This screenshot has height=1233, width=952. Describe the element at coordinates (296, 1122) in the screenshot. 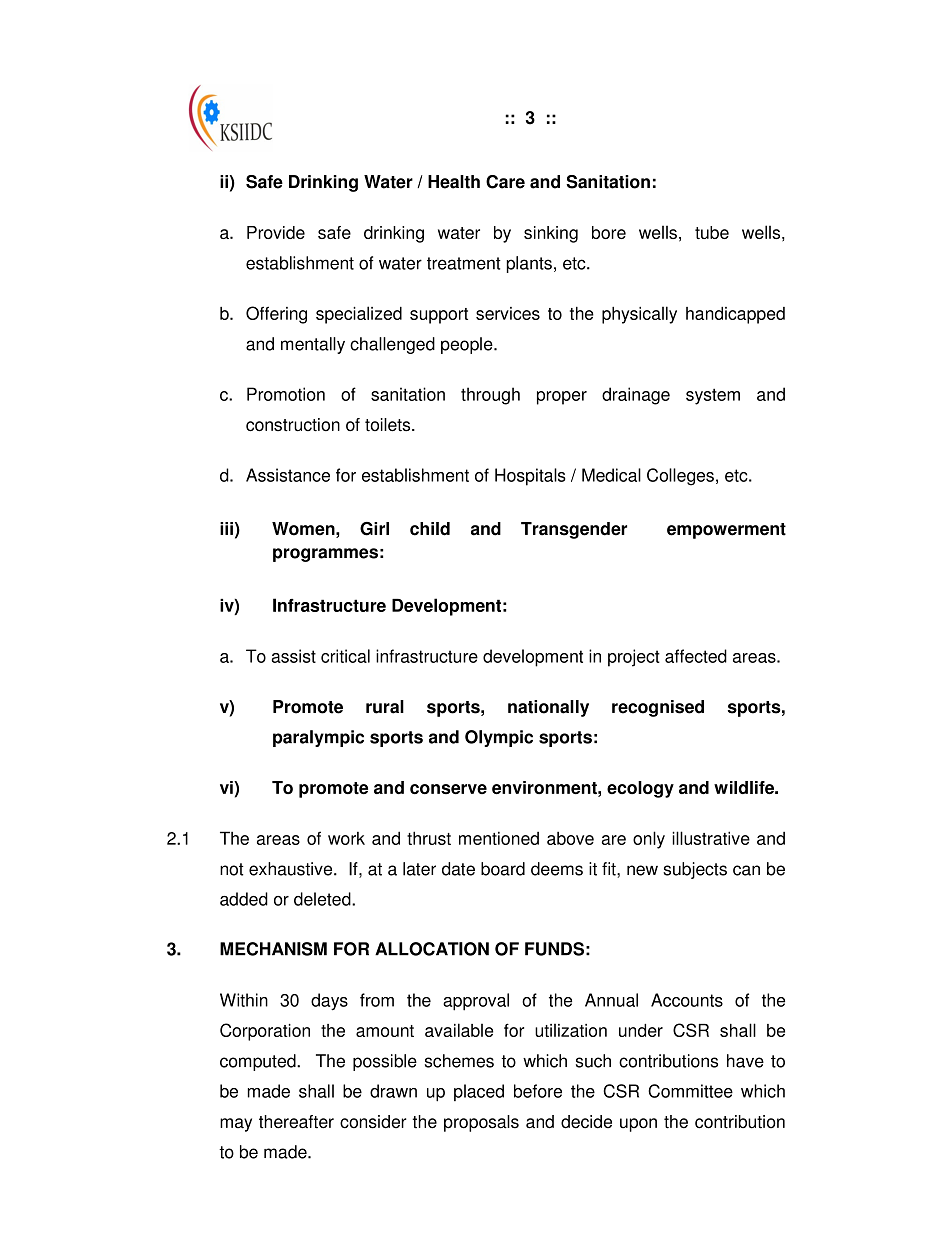

I see `thereafter` at that location.
